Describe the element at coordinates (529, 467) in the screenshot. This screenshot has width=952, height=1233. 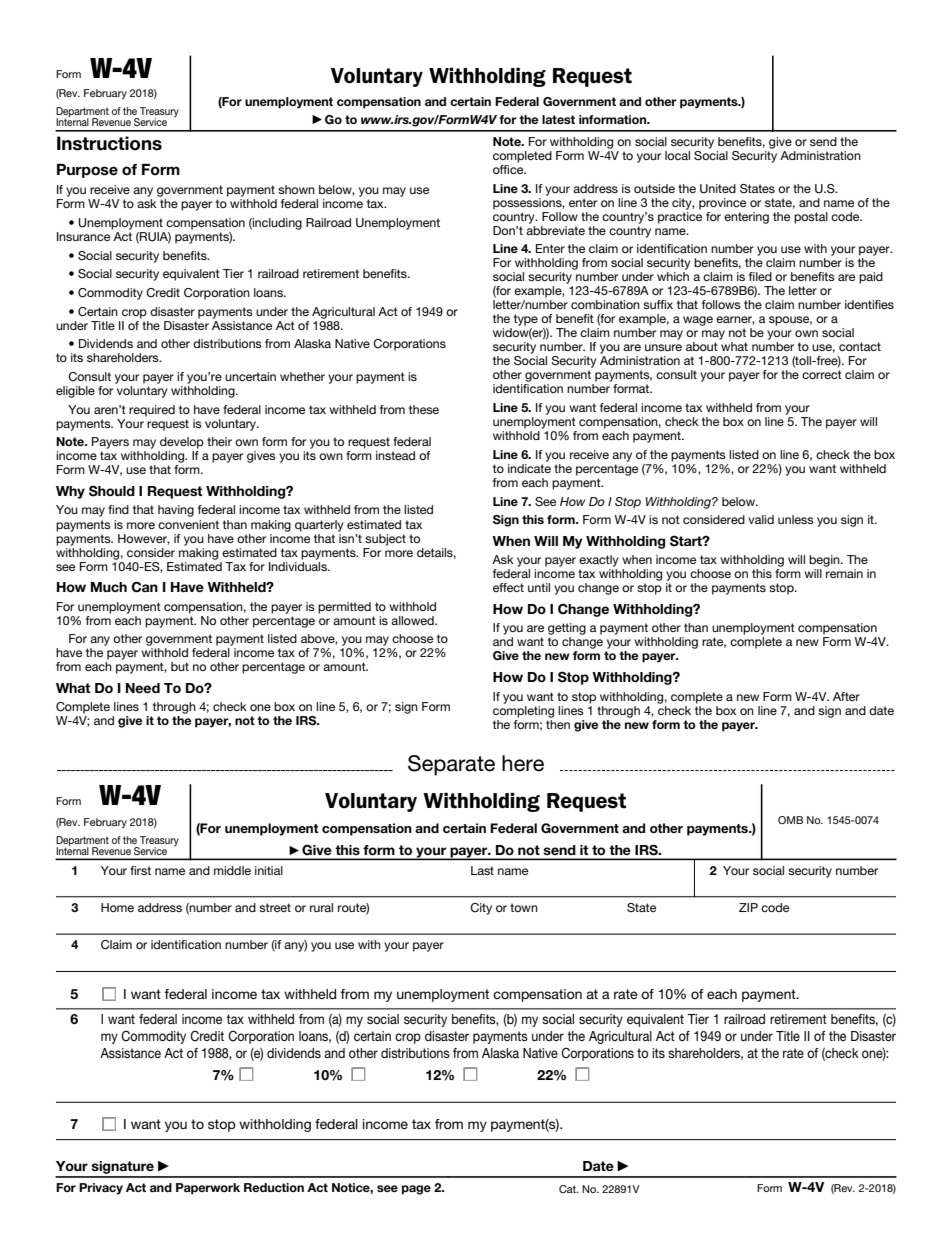
I see `indicate` at that location.
